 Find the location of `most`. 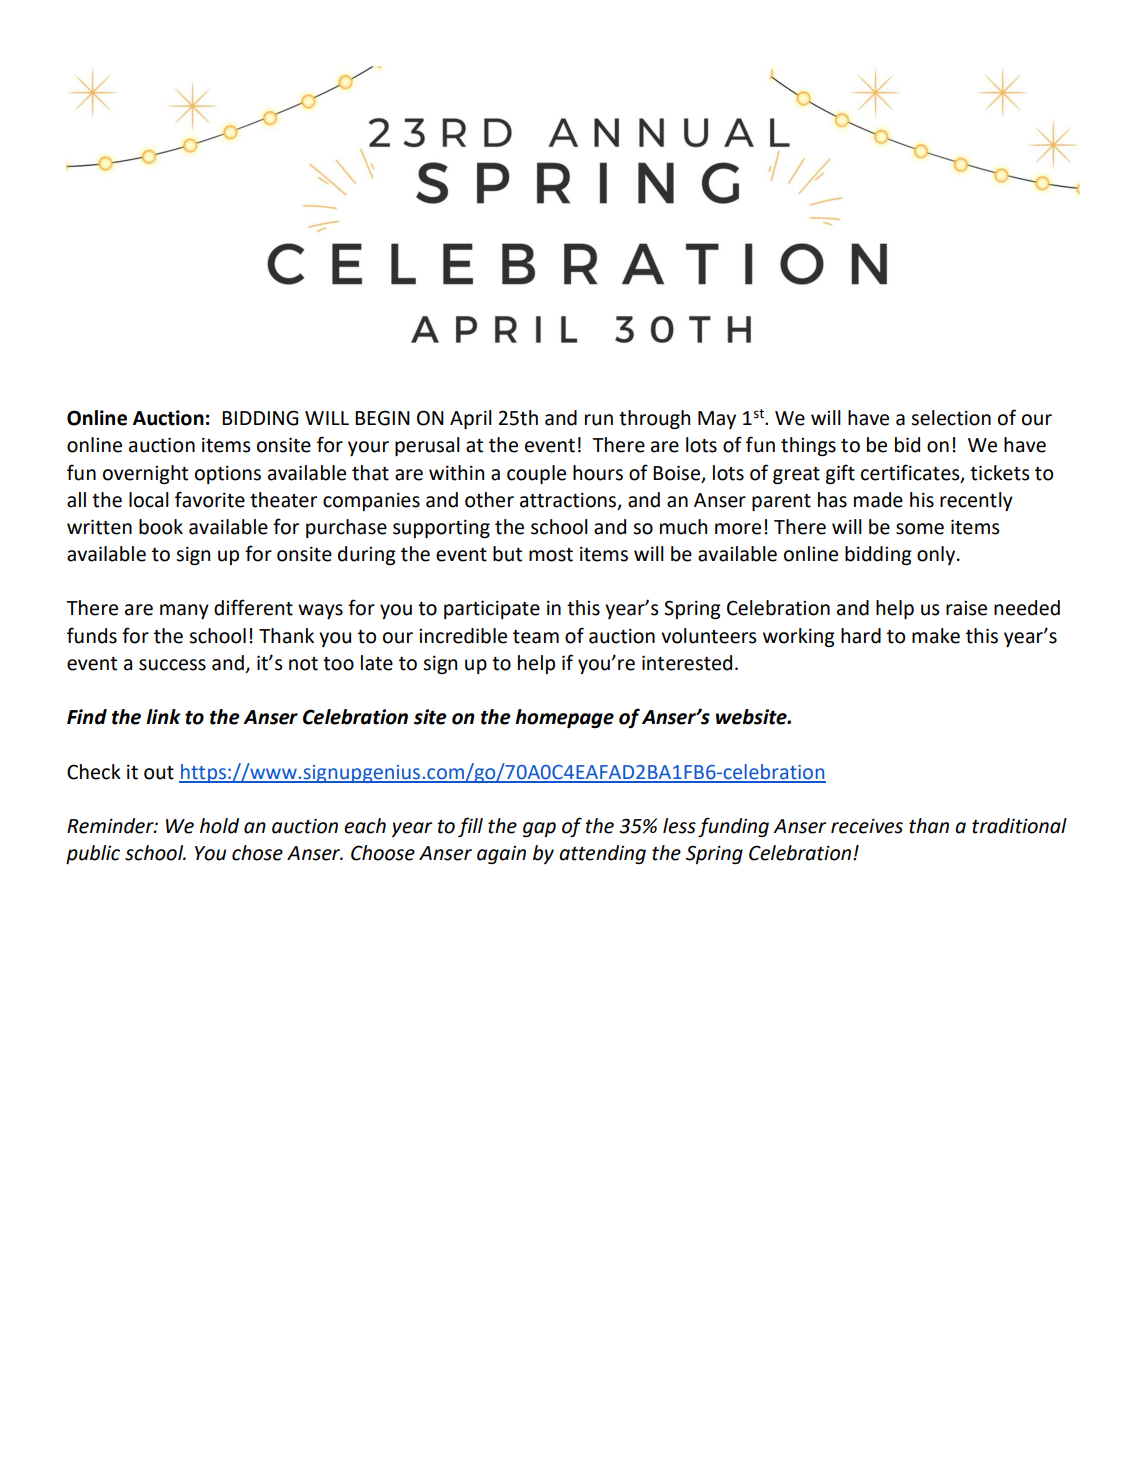

most is located at coordinates (551, 555).
